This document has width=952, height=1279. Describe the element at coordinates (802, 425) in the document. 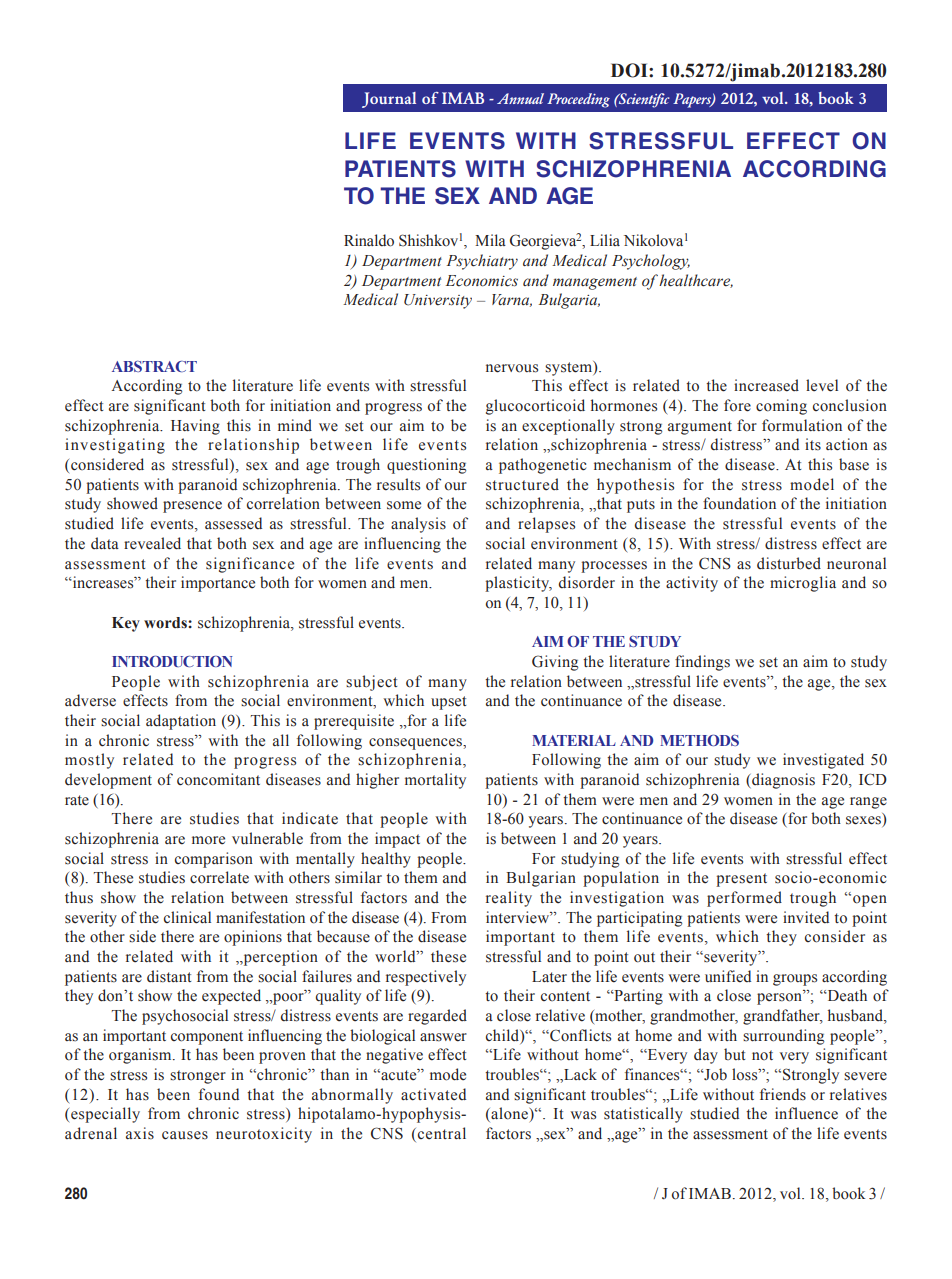

I see `formulation` at that location.
